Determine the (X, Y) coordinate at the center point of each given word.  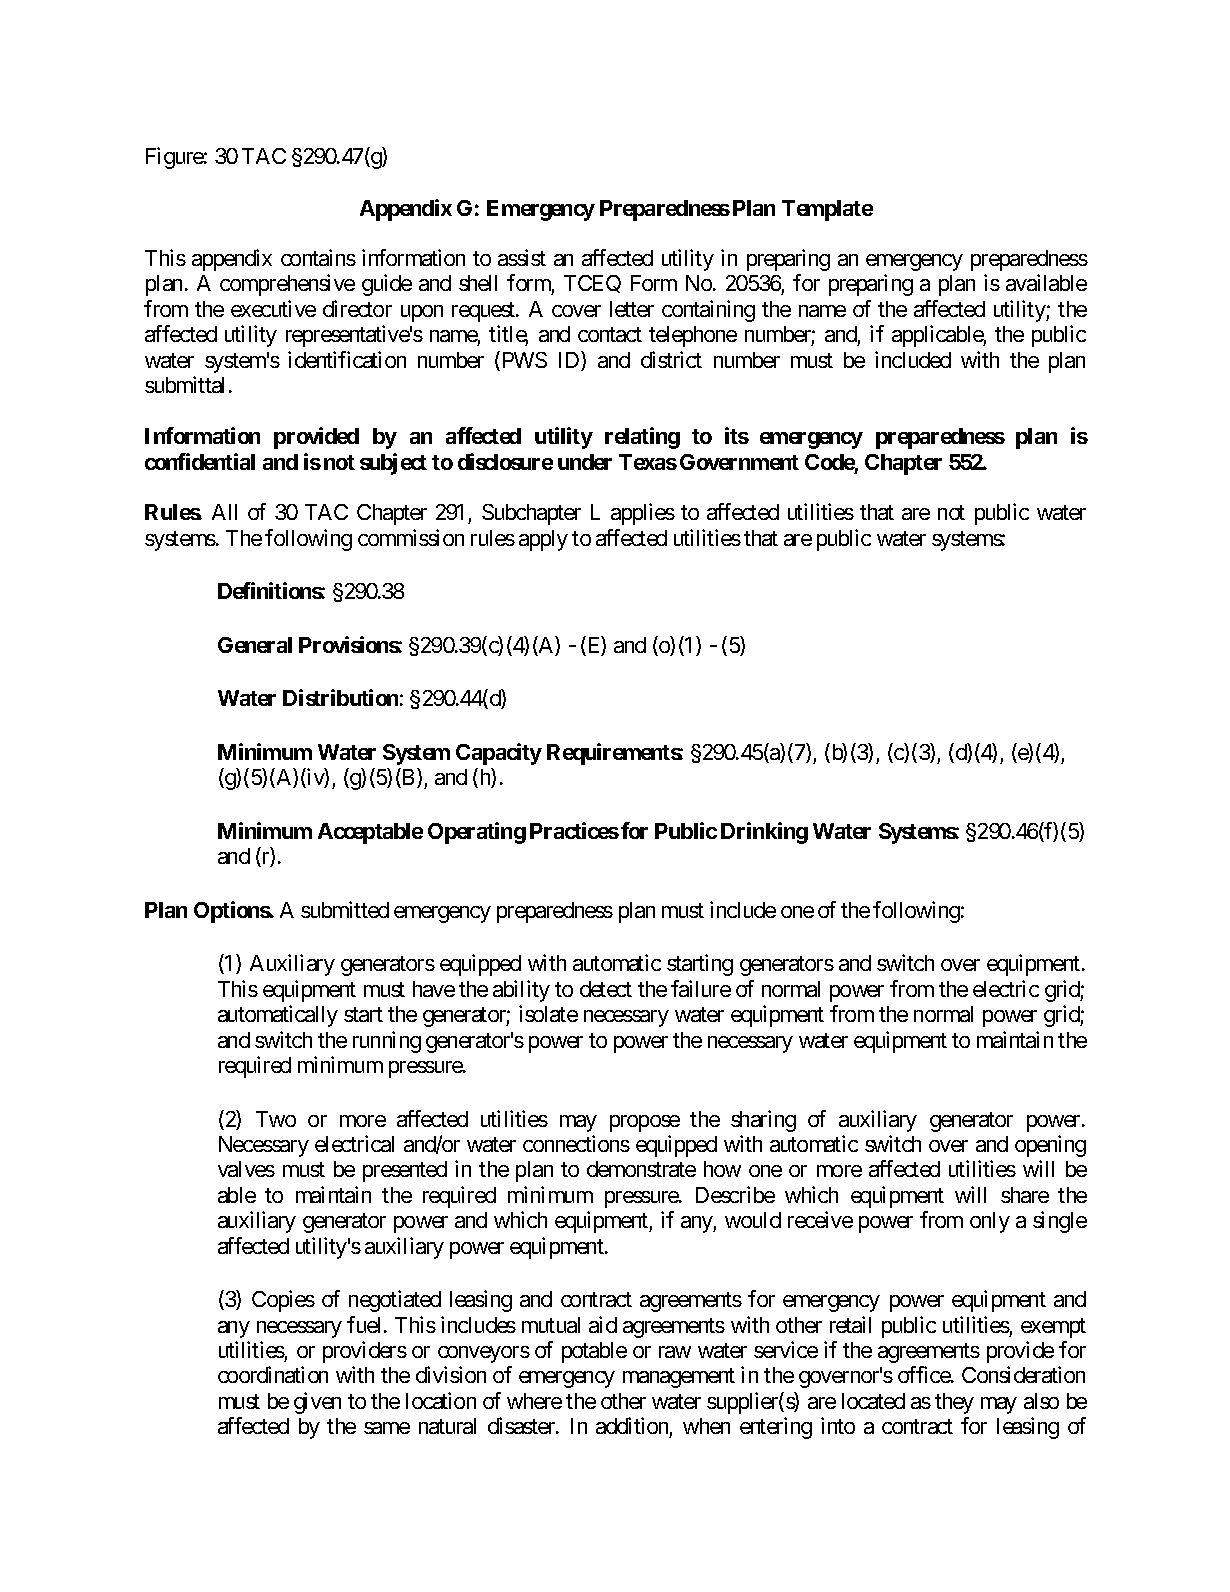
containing (708, 311)
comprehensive (287, 285)
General (255, 645)
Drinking (764, 833)
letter (632, 309)
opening (1050, 1146)
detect (606, 989)
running (387, 1042)
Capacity (499, 754)
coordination (273, 1374)
